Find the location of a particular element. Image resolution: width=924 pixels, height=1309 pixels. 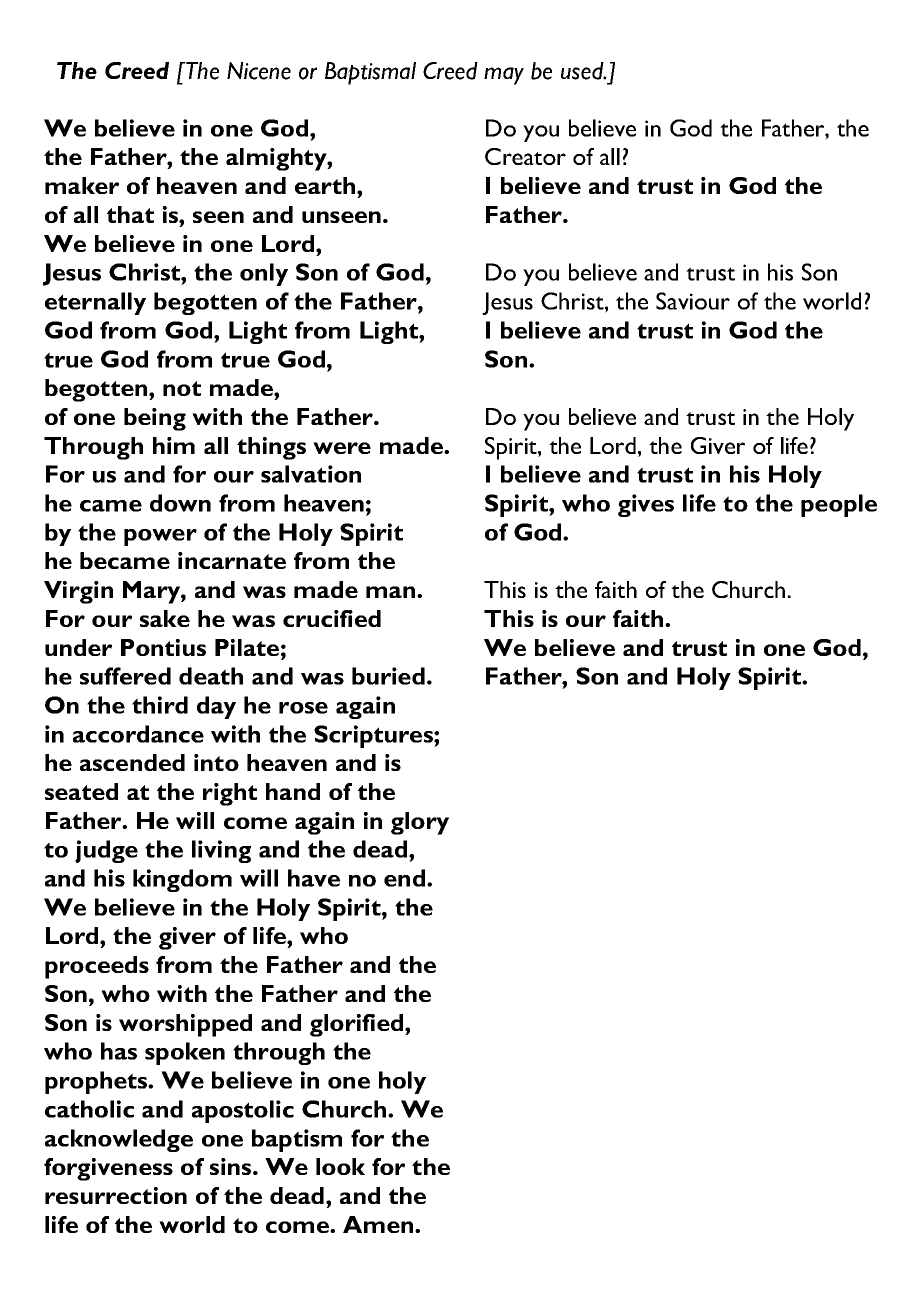

may is located at coordinates (504, 76).
